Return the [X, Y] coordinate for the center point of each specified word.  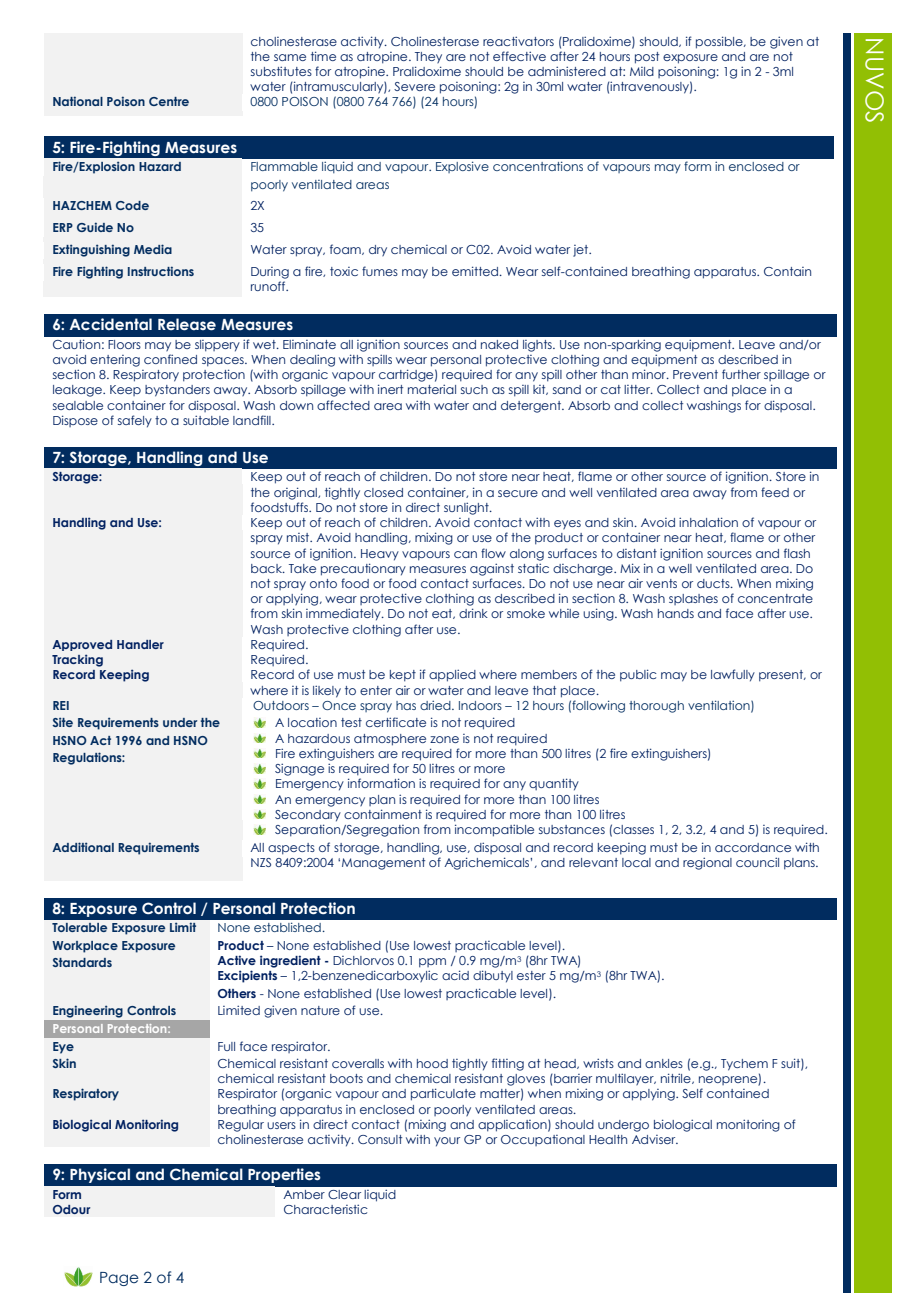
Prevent [695, 374]
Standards [82, 962]
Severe [414, 86]
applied [452, 675]
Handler [140, 644]
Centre [169, 101]
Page [119, 1279]
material [432, 389]
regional [707, 863]
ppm [432, 963]
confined [170, 359]
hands [676, 613]
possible [720, 42]
